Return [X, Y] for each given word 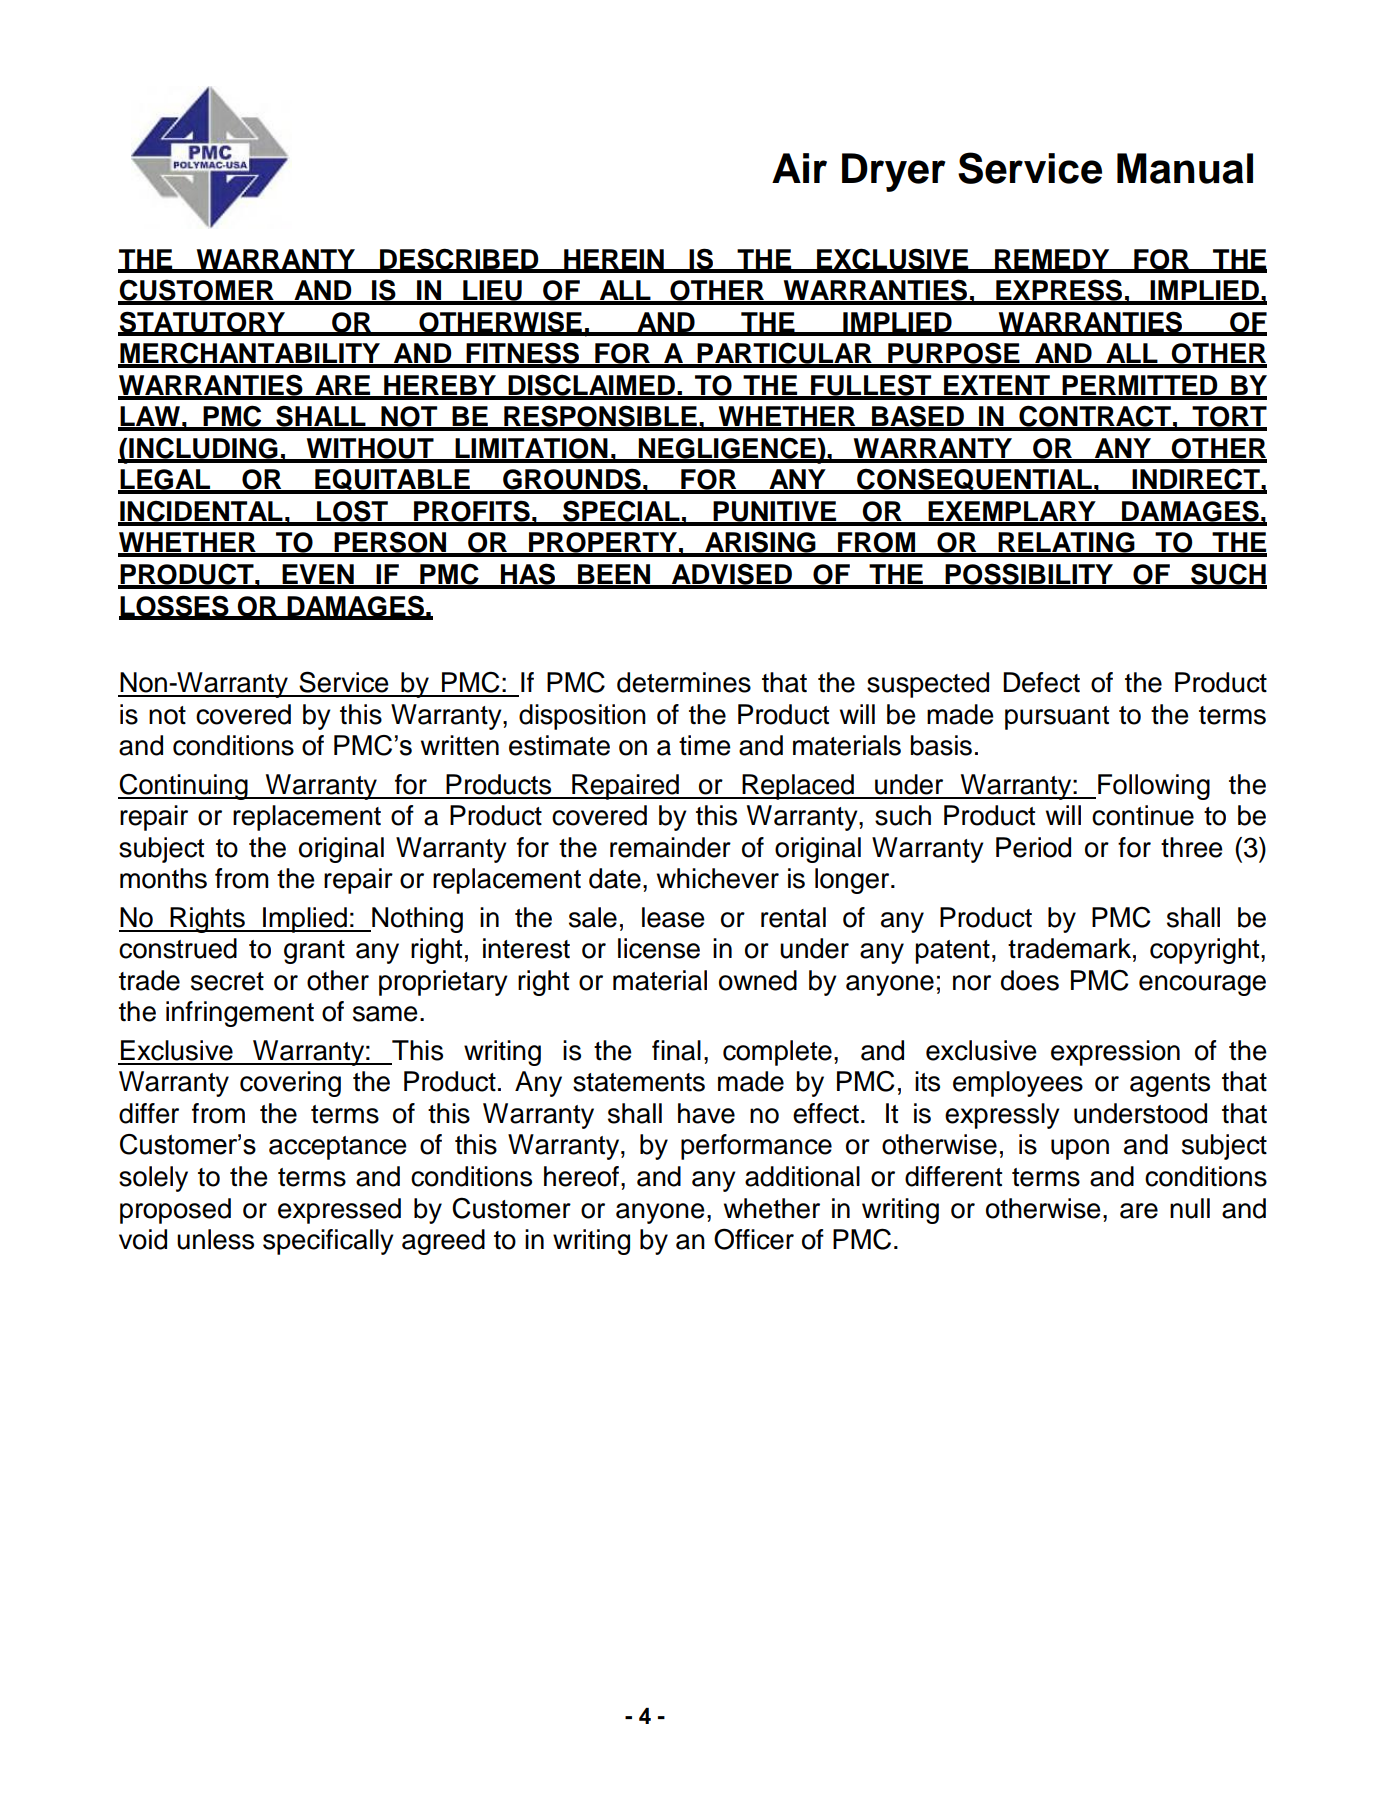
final [676, 1050]
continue [1143, 815]
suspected [928, 685]
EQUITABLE [392, 481]
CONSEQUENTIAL [974, 480]
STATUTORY [203, 323]
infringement [240, 1014]
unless [215, 1239]
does [1030, 980]
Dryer [894, 172]
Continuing [184, 786]
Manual [1185, 168]
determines [684, 682]
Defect [1041, 682]
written [460, 745]
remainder [670, 847]
